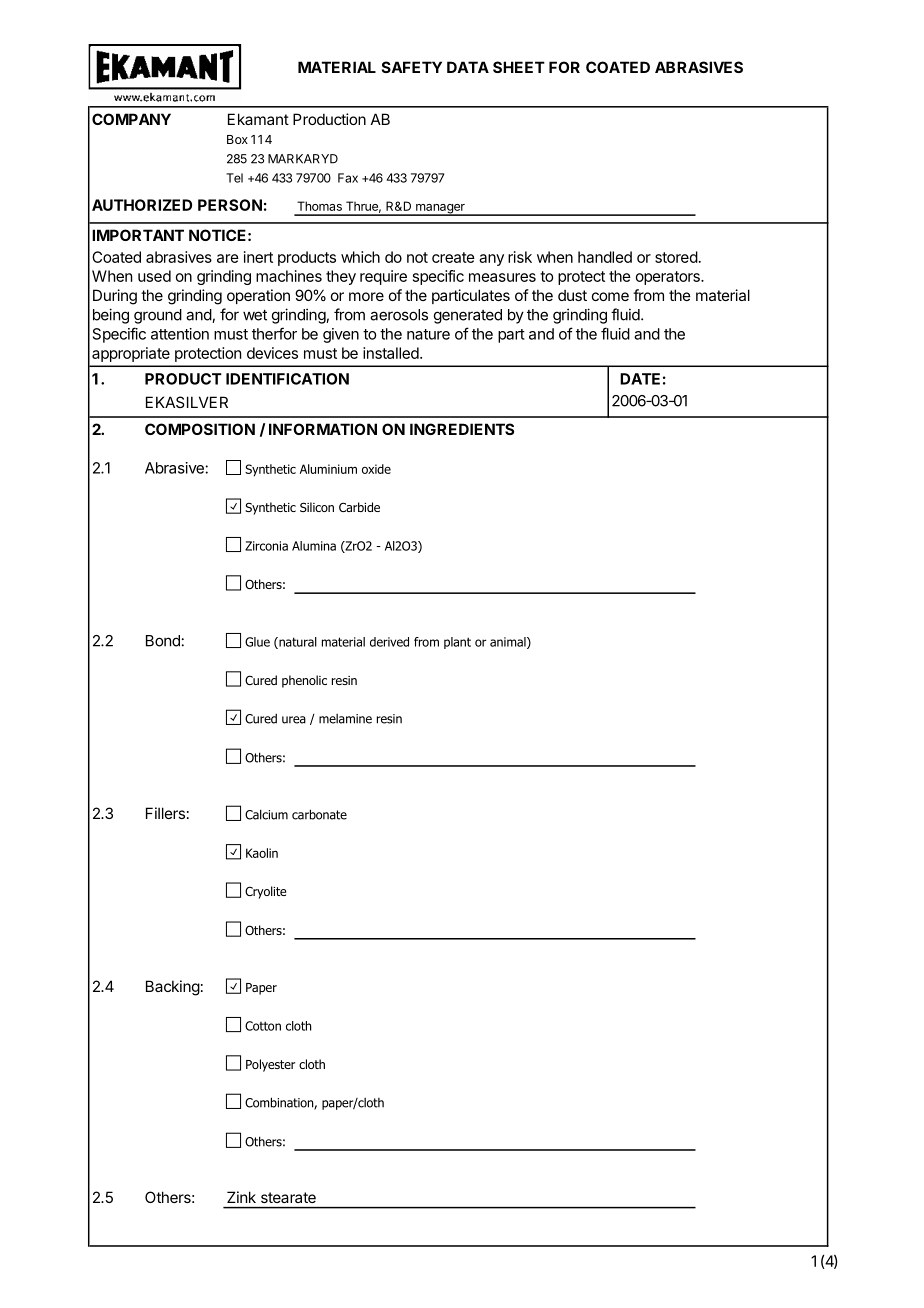 The image size is (924, 1308). What do you see at coordinates (319, 814) in the screenshot?
I see `carbonate` at bounding box center [319, 814].
